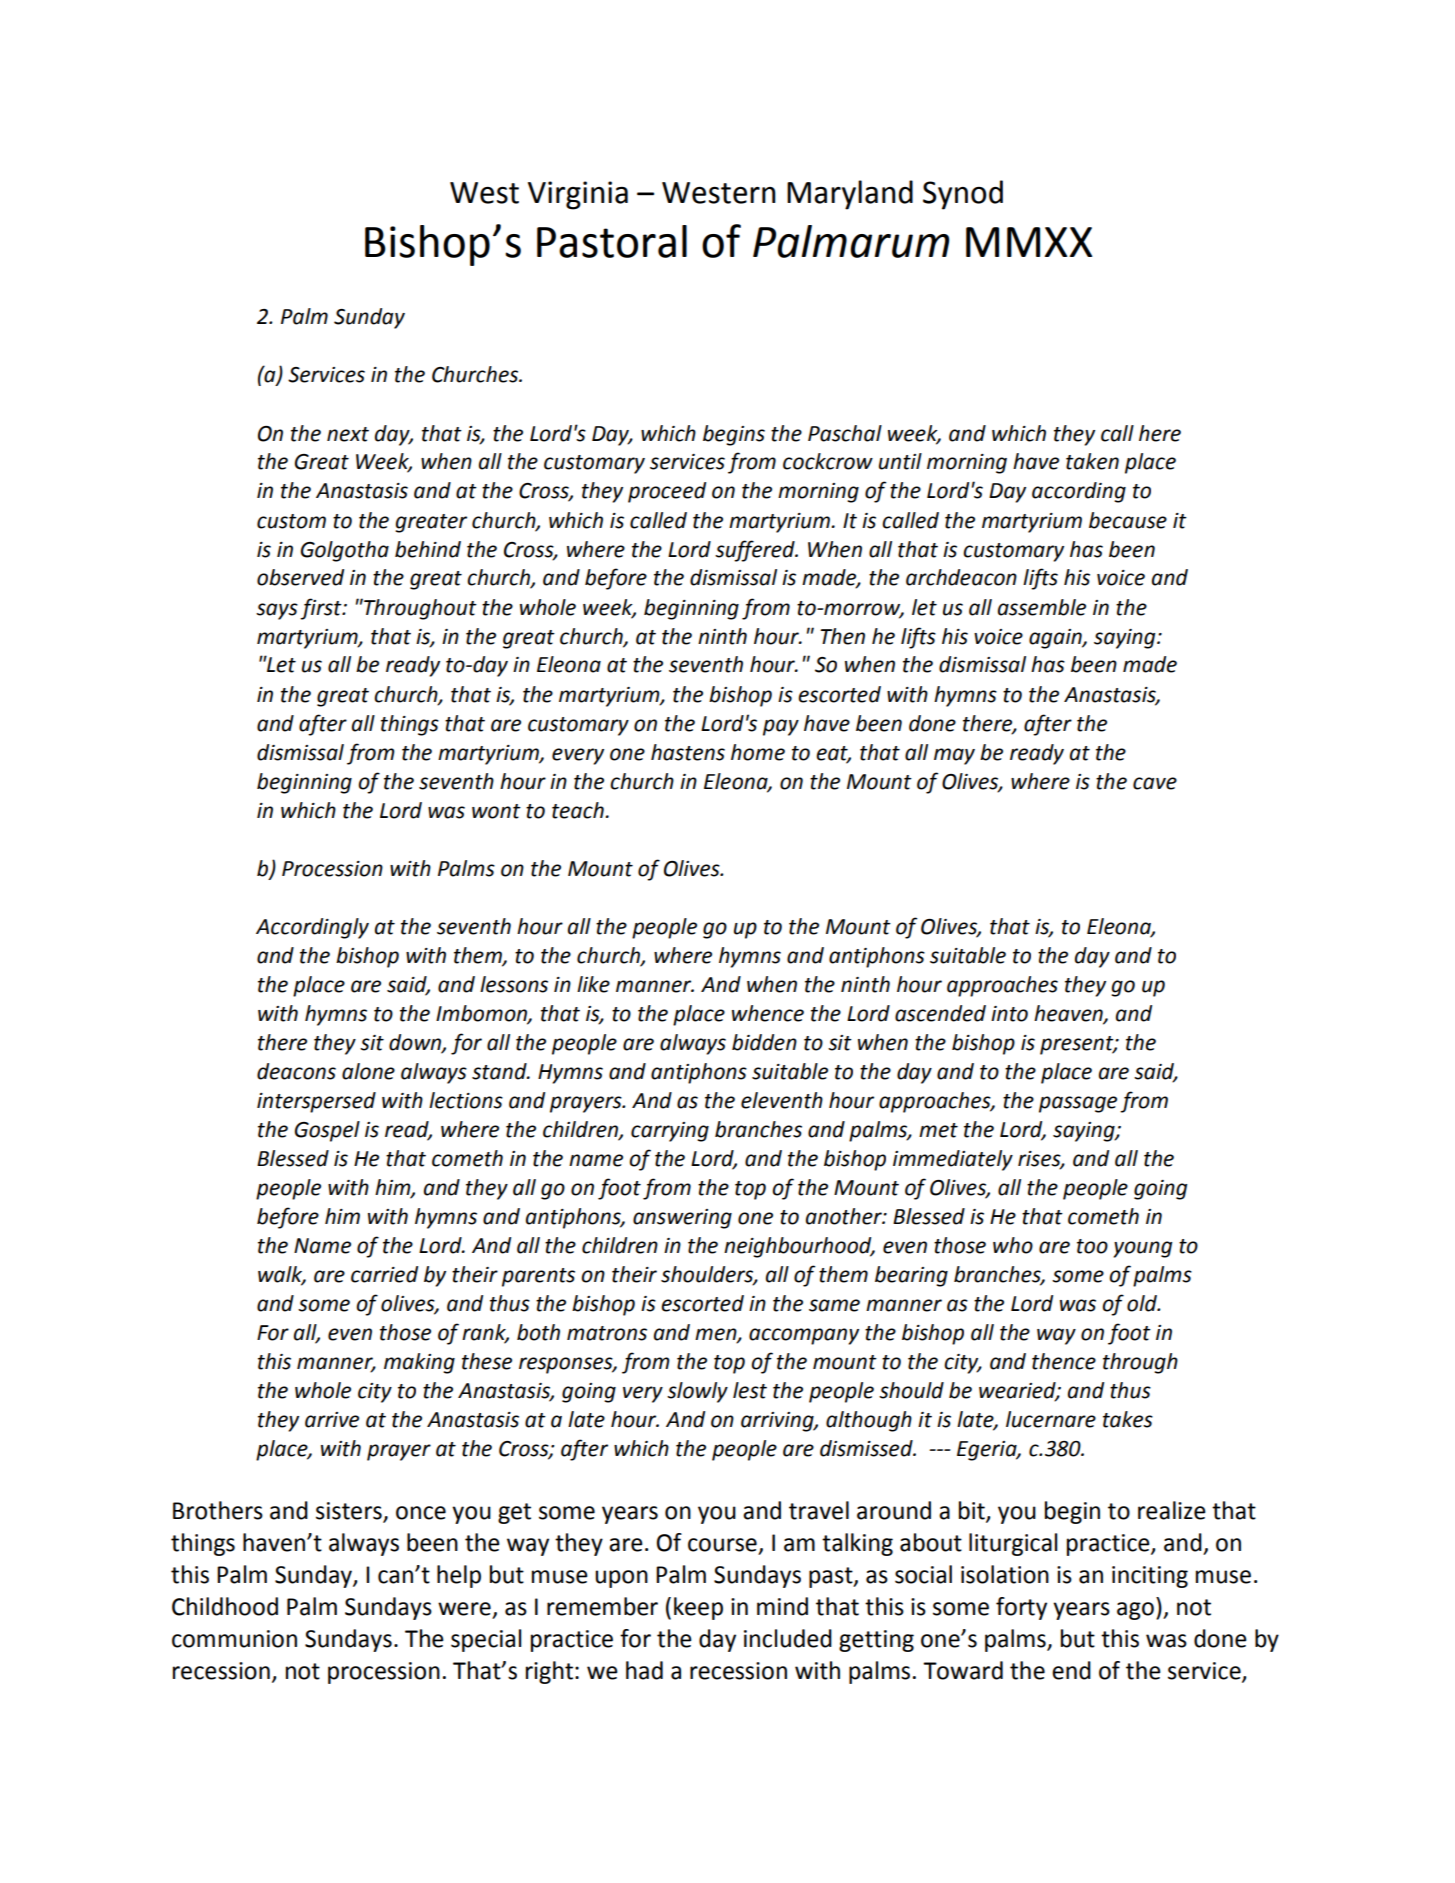 This screenshot has width=1455, height=1883. Describe the element at coordinates (850, 195) in the screenshot. I see `Maryland` at that location.
